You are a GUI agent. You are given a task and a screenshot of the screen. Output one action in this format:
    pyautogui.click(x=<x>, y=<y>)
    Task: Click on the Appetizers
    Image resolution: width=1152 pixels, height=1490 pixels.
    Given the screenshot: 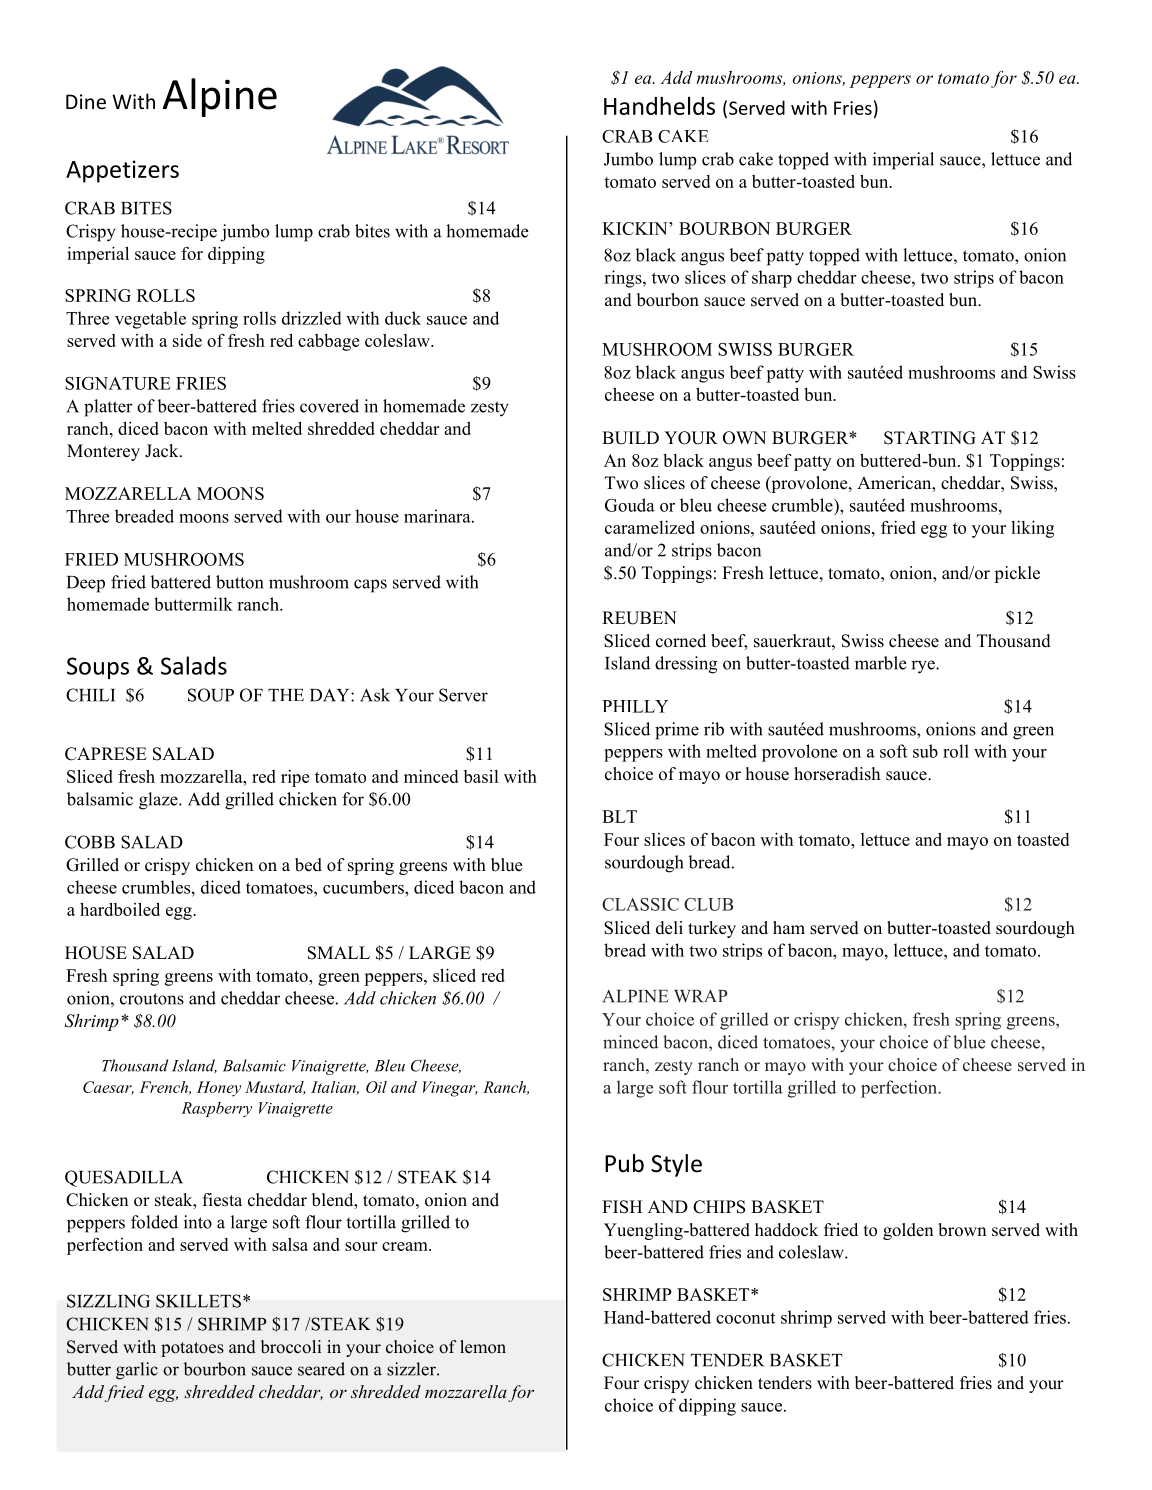 What is the action you would take?
    pyautogui.click(x=122, y=171)
